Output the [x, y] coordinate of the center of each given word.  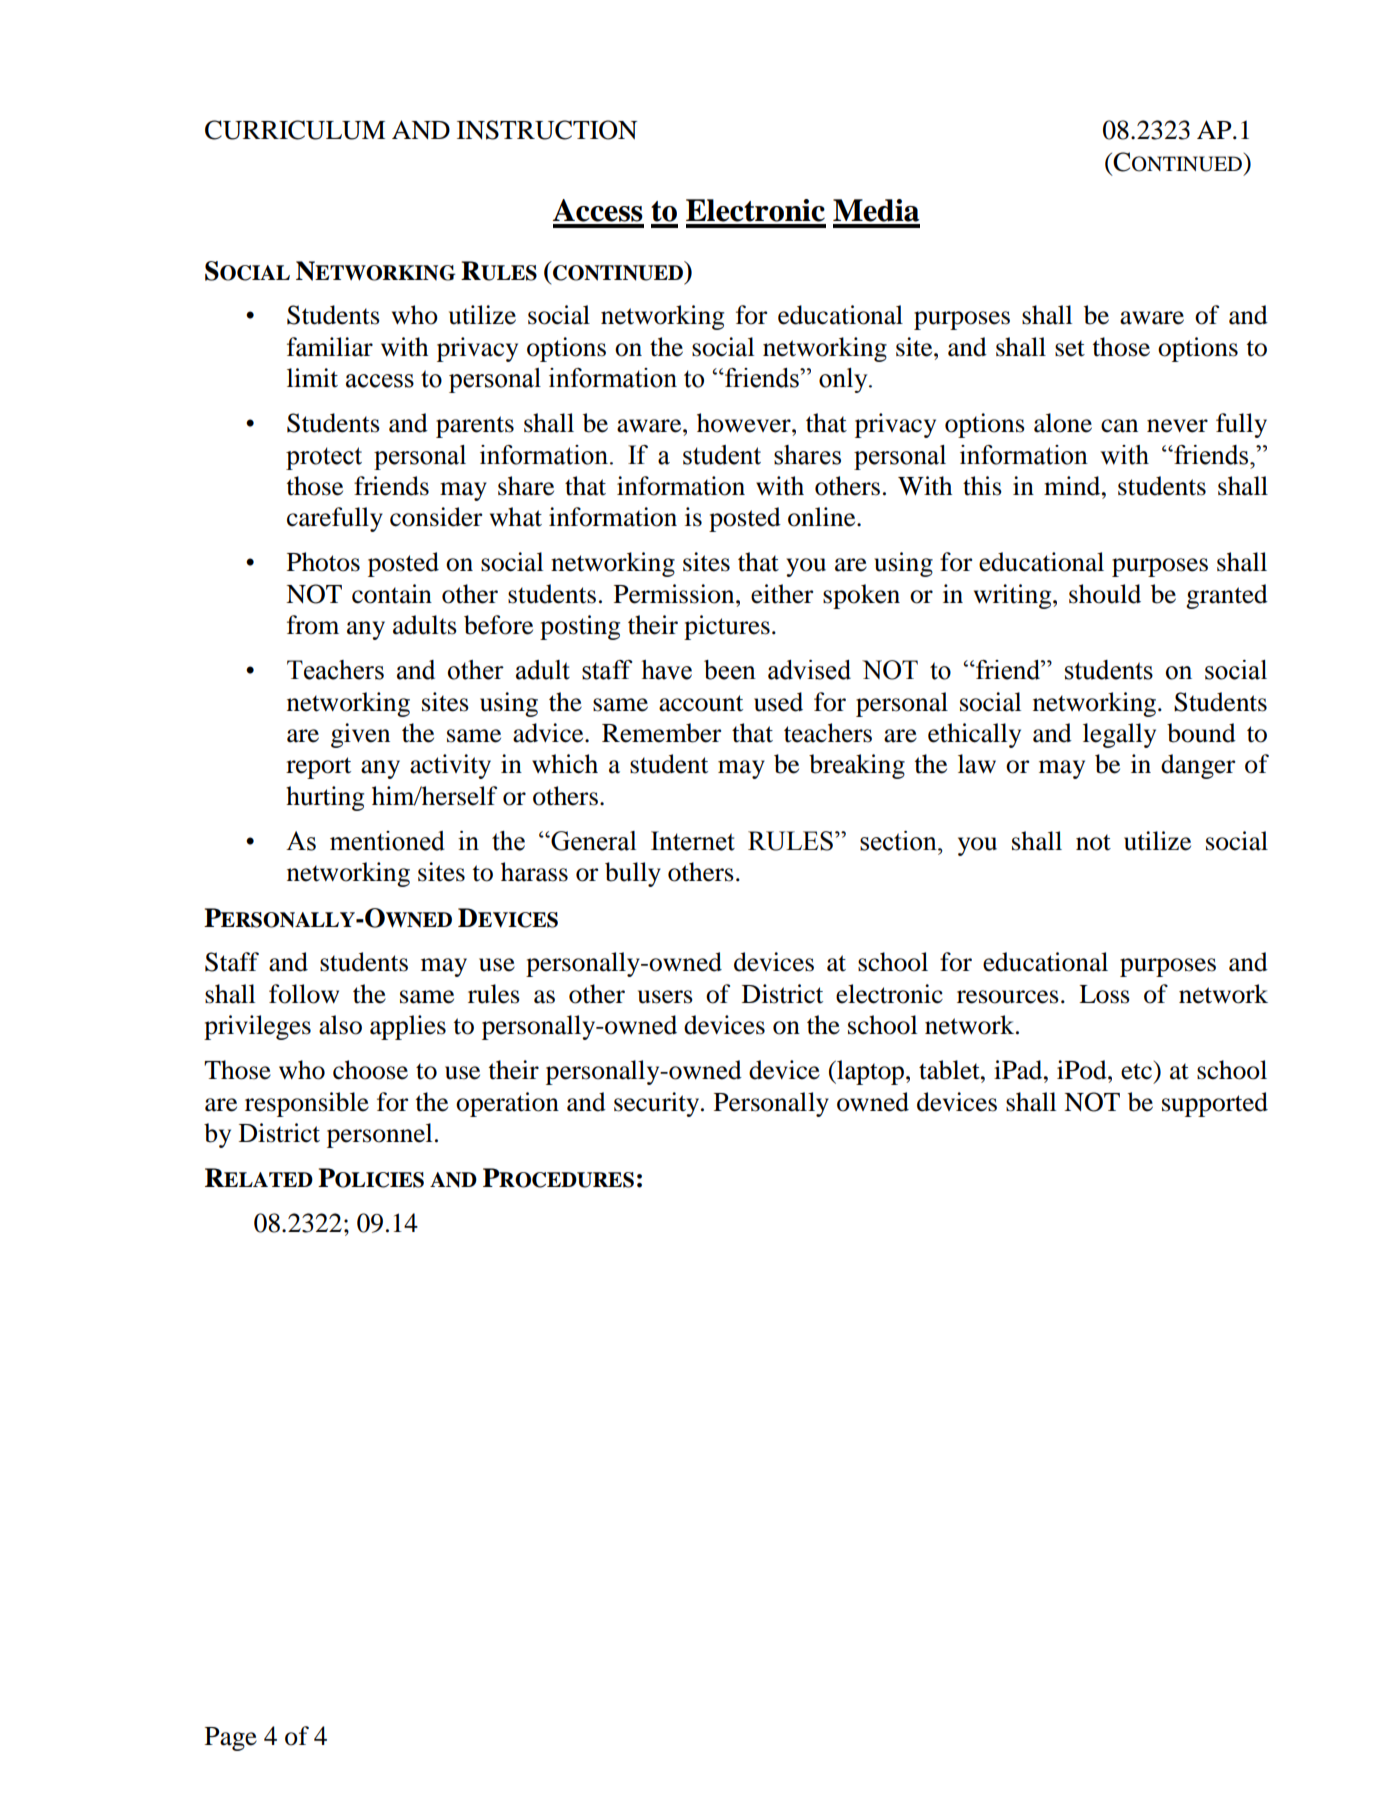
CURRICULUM [295, 130]
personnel [379, 1135]
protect [324, 458]
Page [231, 1739]
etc [1136, 1071]
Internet [693, 841]
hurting [325, 798]
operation [507, 1104]
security [658, 1104]
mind [1073, 486]
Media [876, 210]
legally [1119, 735]
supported [1215, 1104]
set [1070, 348]
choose [370, 1070]
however [745, 423]
